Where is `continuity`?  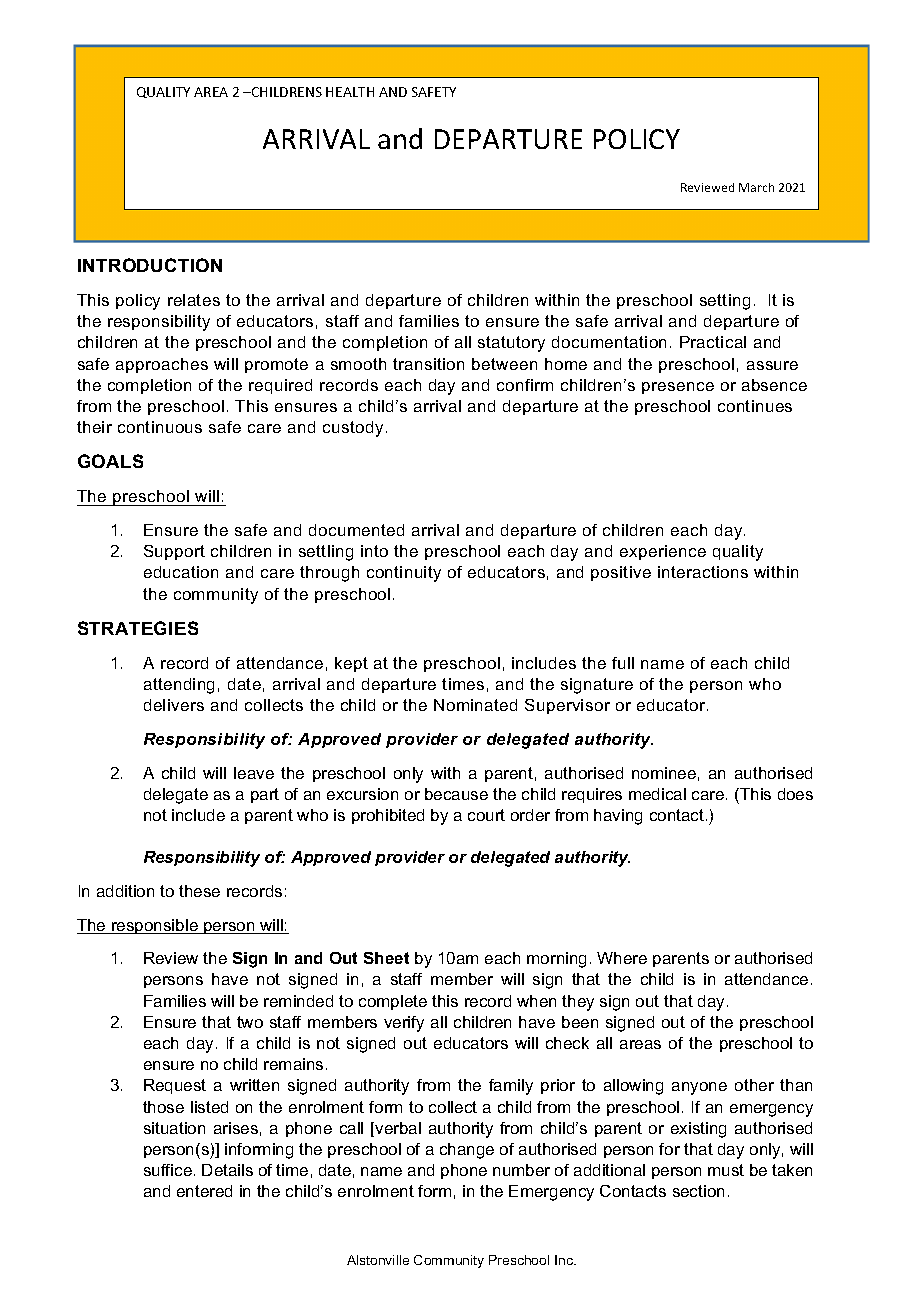
continuity is located at coordinates (404, 574).
